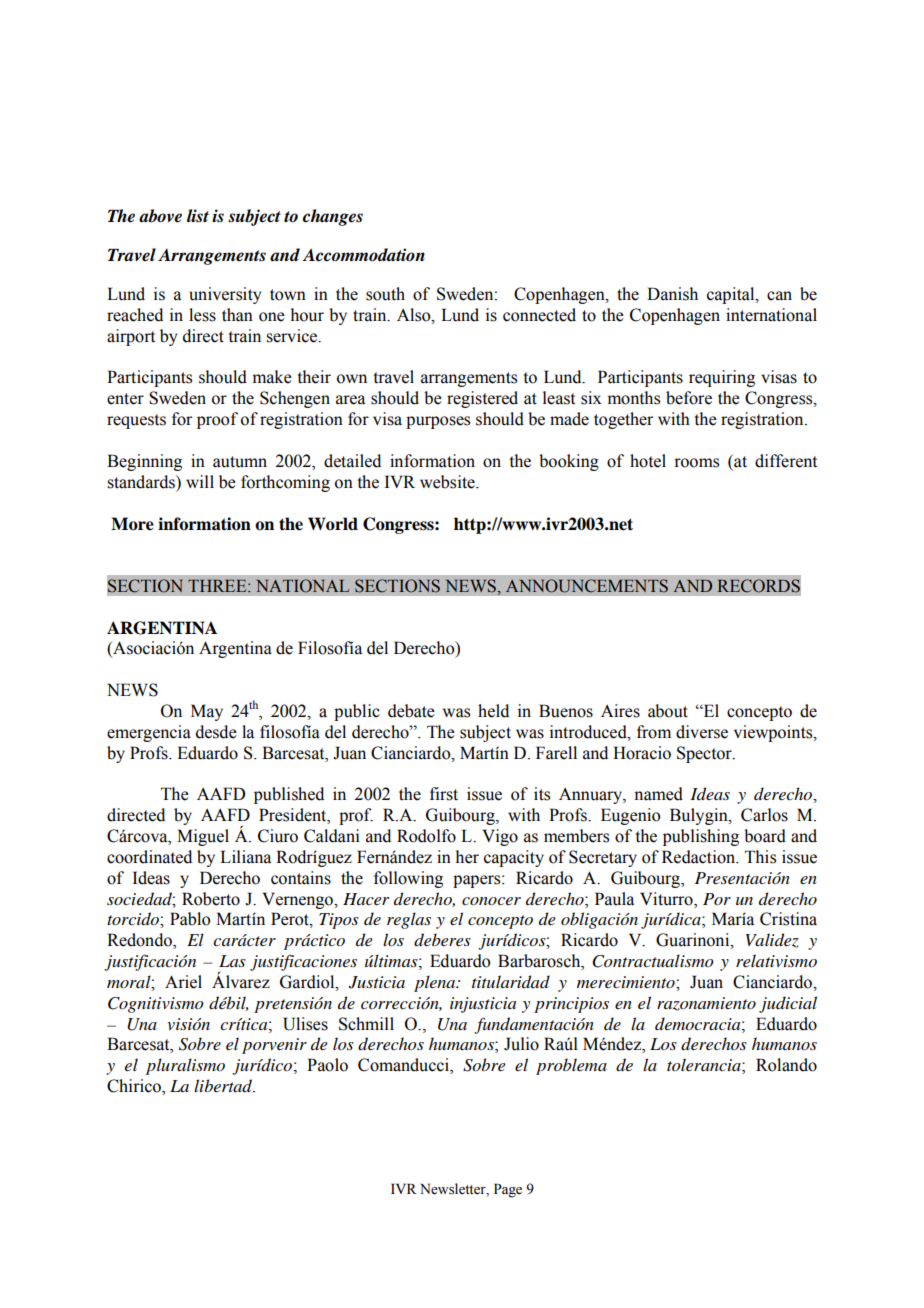  Describe the element at coordinates (198, 215) in the screenshot. I see `list` at that location.
